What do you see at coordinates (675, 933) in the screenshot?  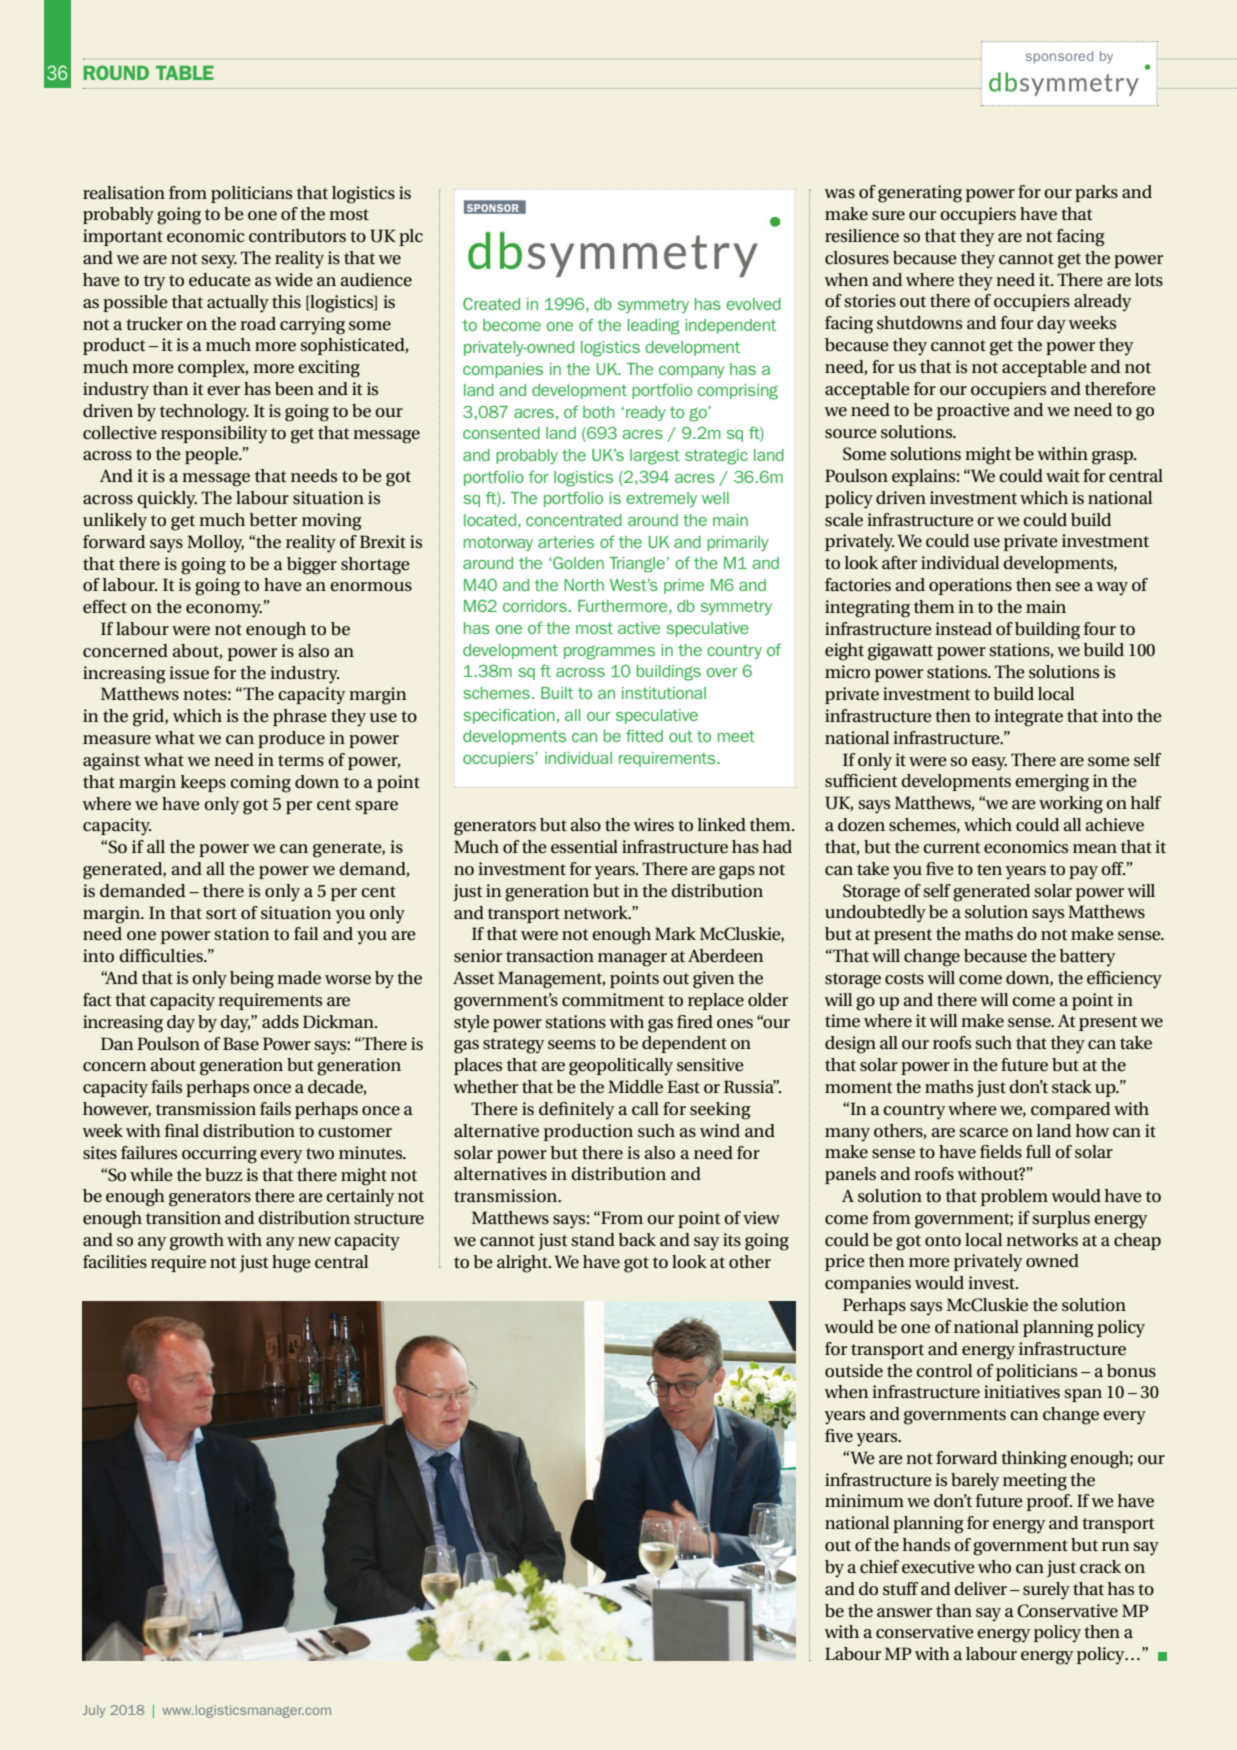 I see `Mark` at bounding box center [675, 933].
